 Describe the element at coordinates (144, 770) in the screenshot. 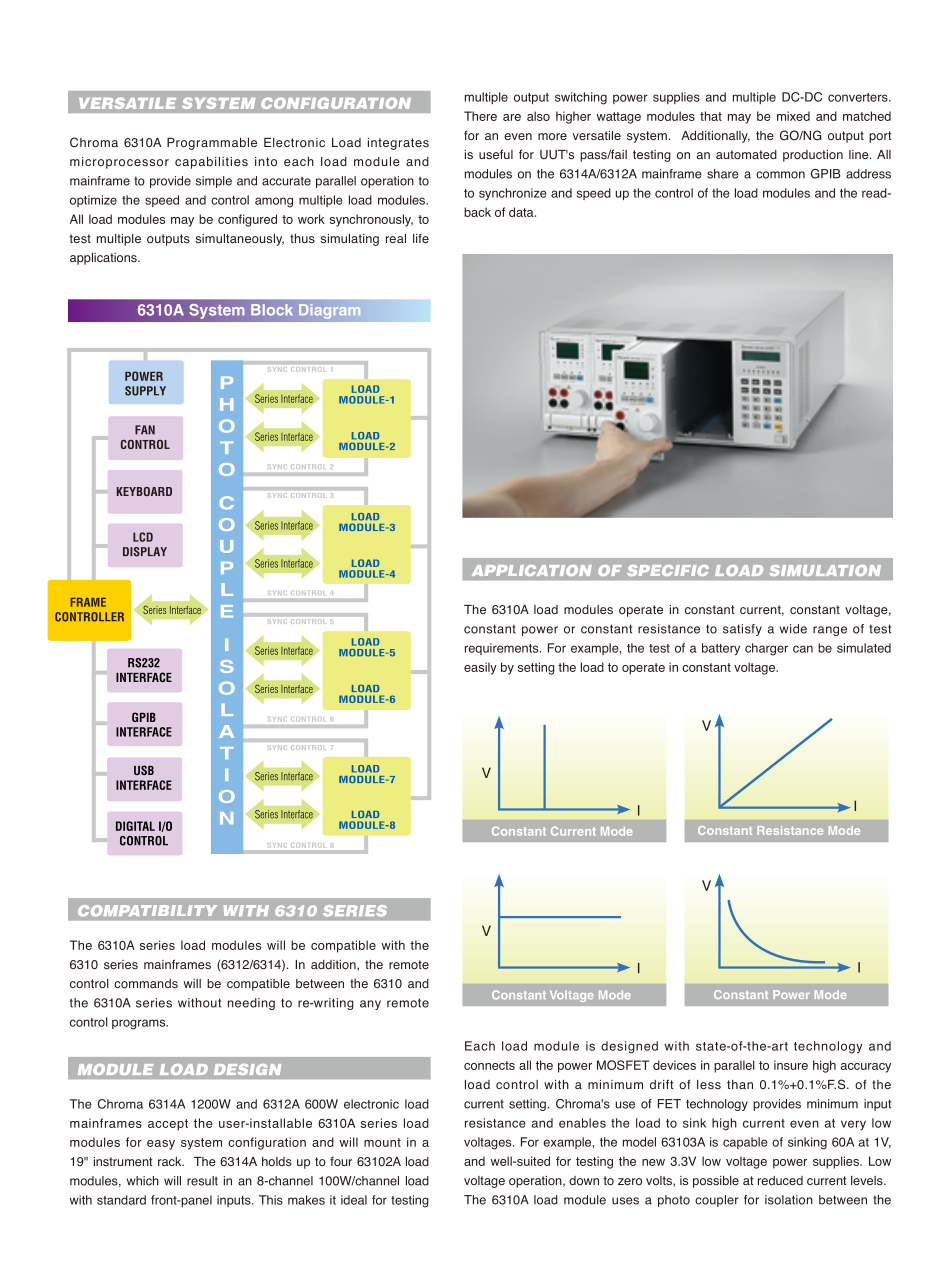

I see `USB` at that location.
